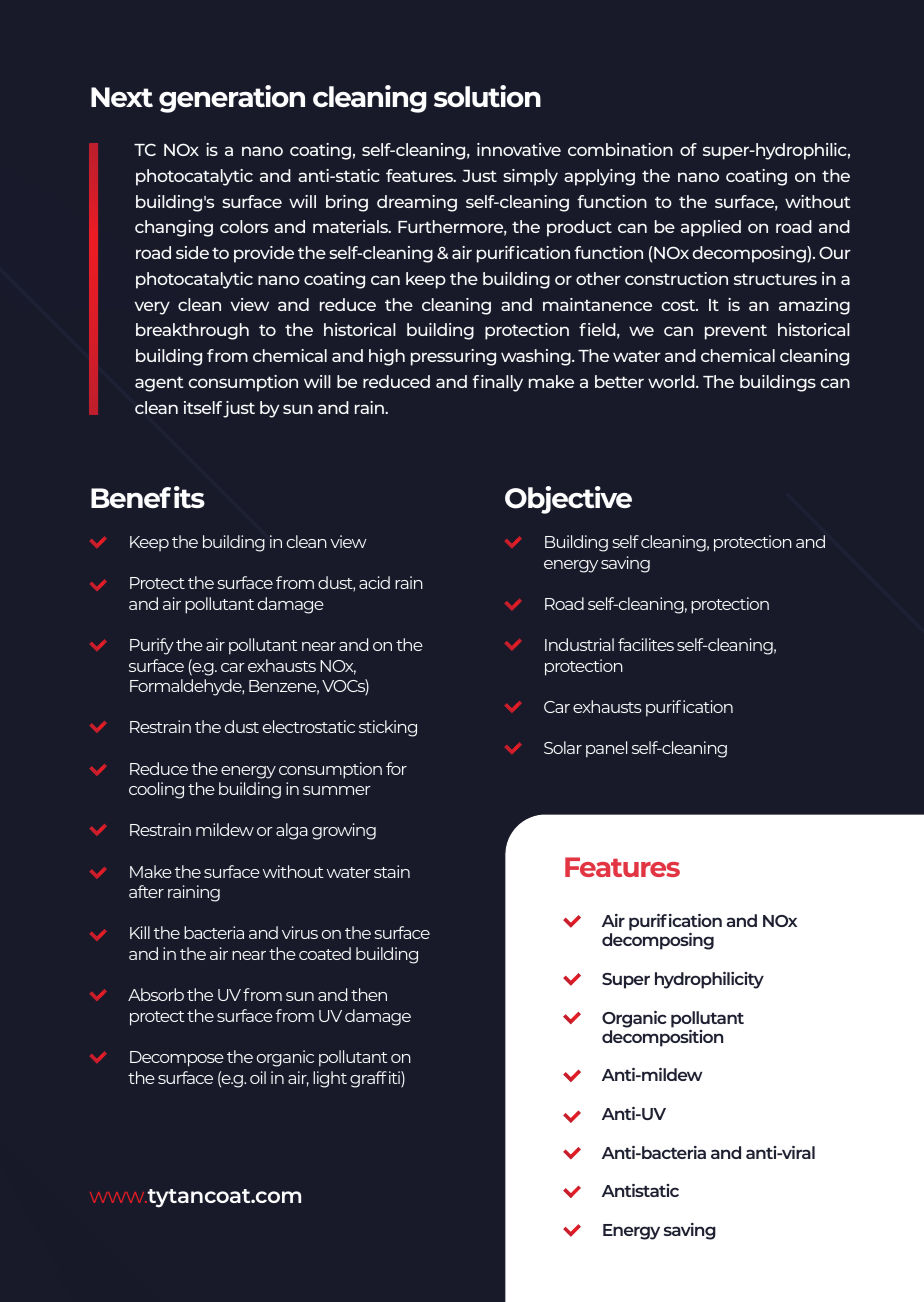 This image has width=924, height=1302. Describe the element at coordinates (156, 790) in the image. I see `cooling` at that location.
